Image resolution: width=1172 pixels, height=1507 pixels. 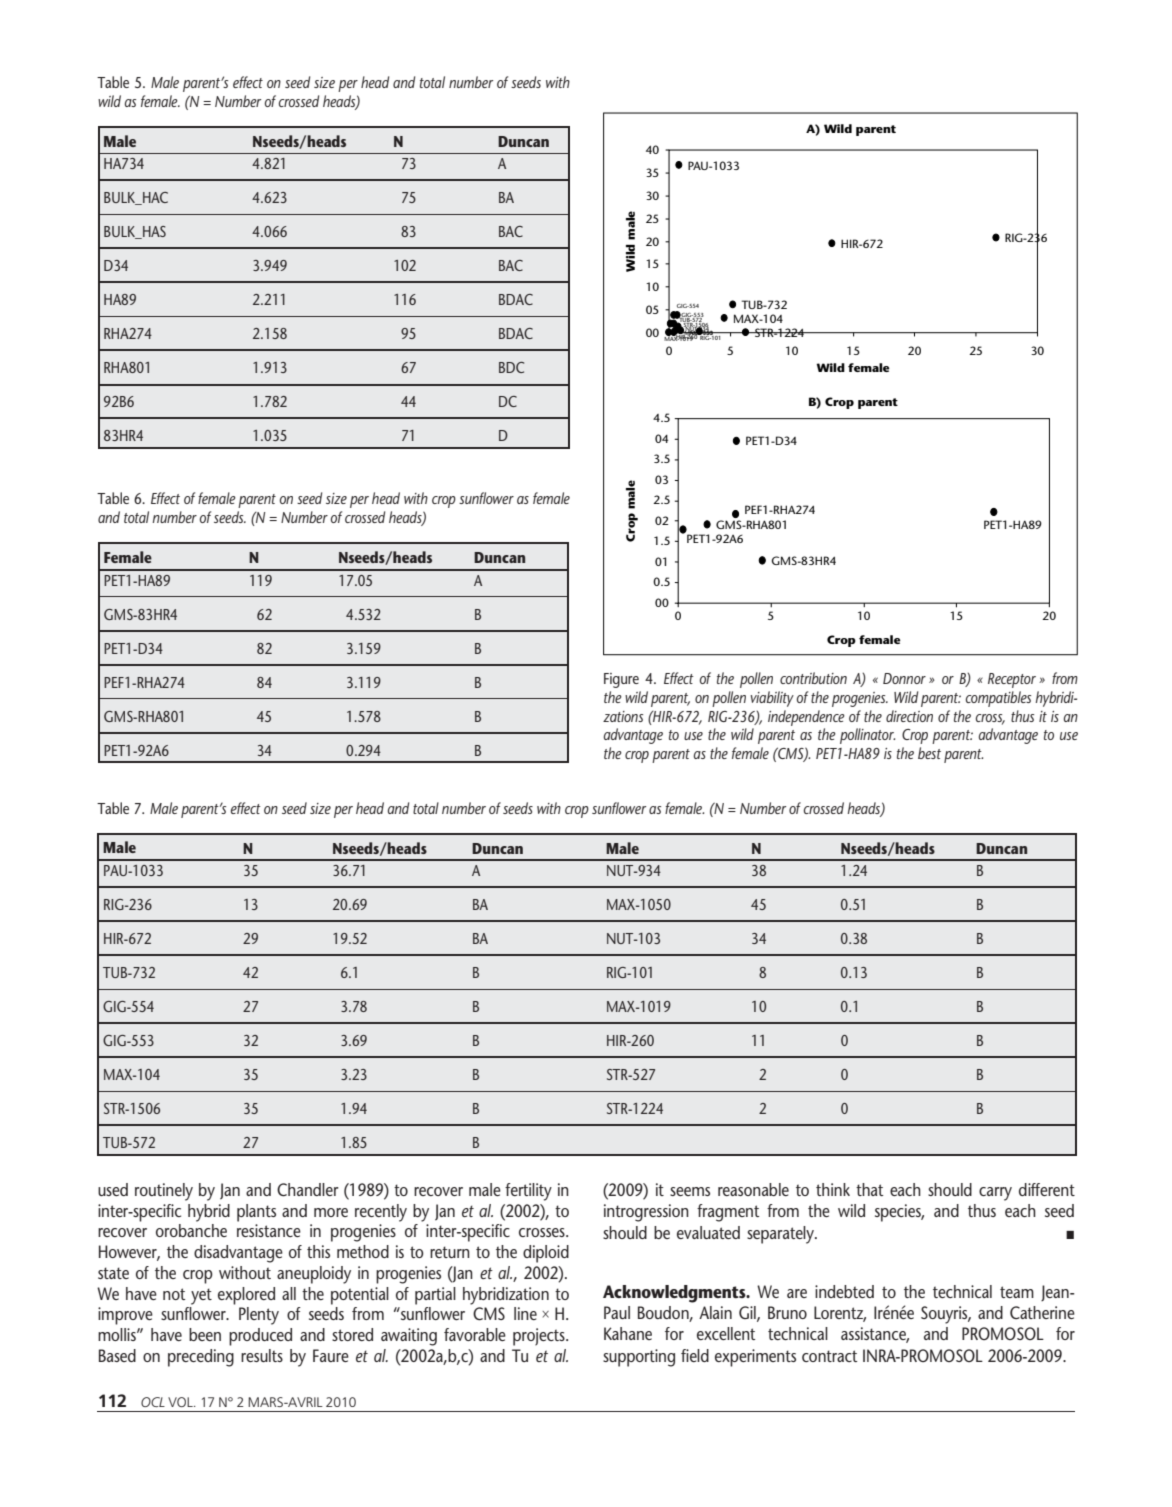 What do you see at coordinates (806, 718) in the screenshot?
I see `independence` at bounding box center [806, 718].
